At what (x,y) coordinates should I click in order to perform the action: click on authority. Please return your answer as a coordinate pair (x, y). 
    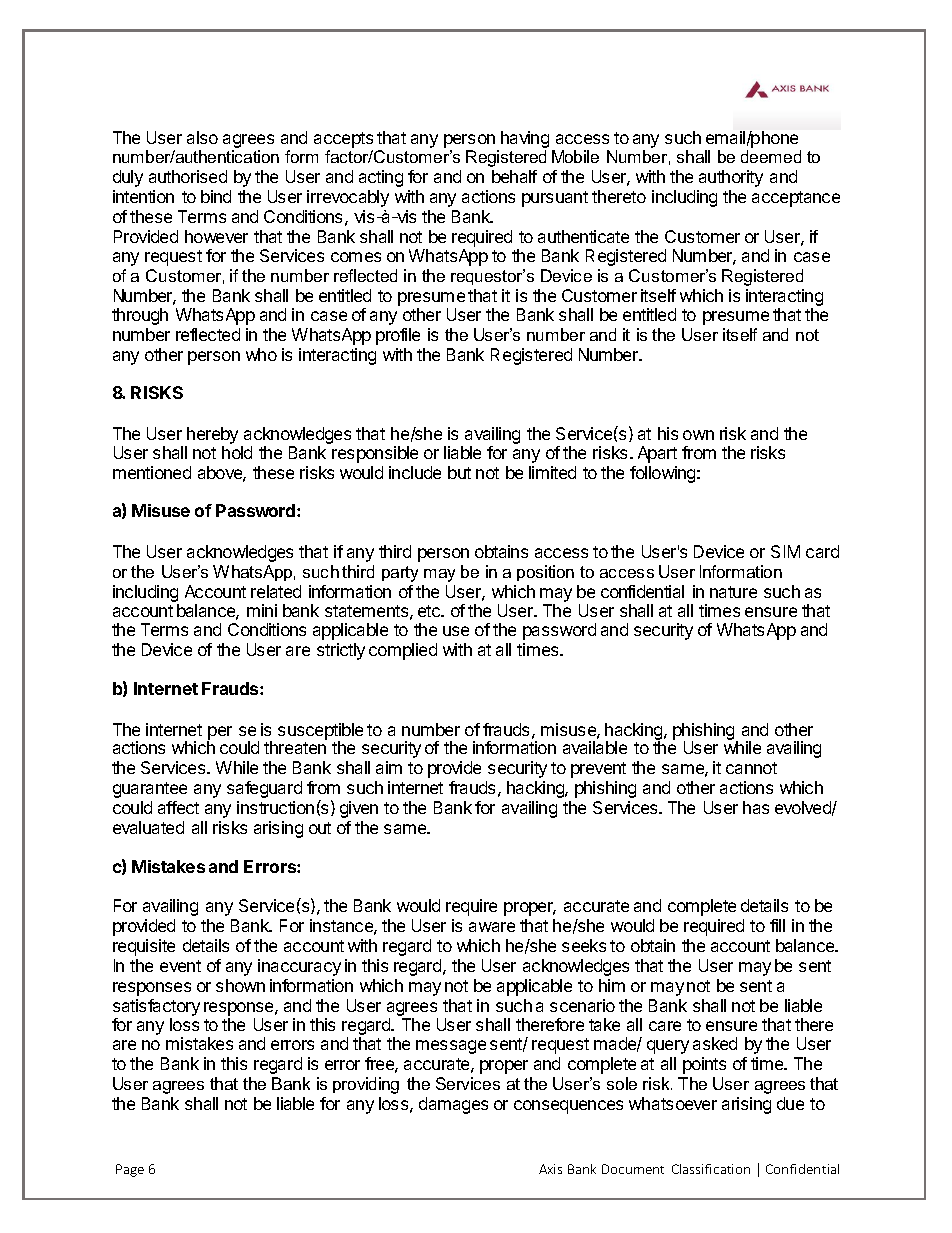
    Looking at the image, I should click on (731, 178).
